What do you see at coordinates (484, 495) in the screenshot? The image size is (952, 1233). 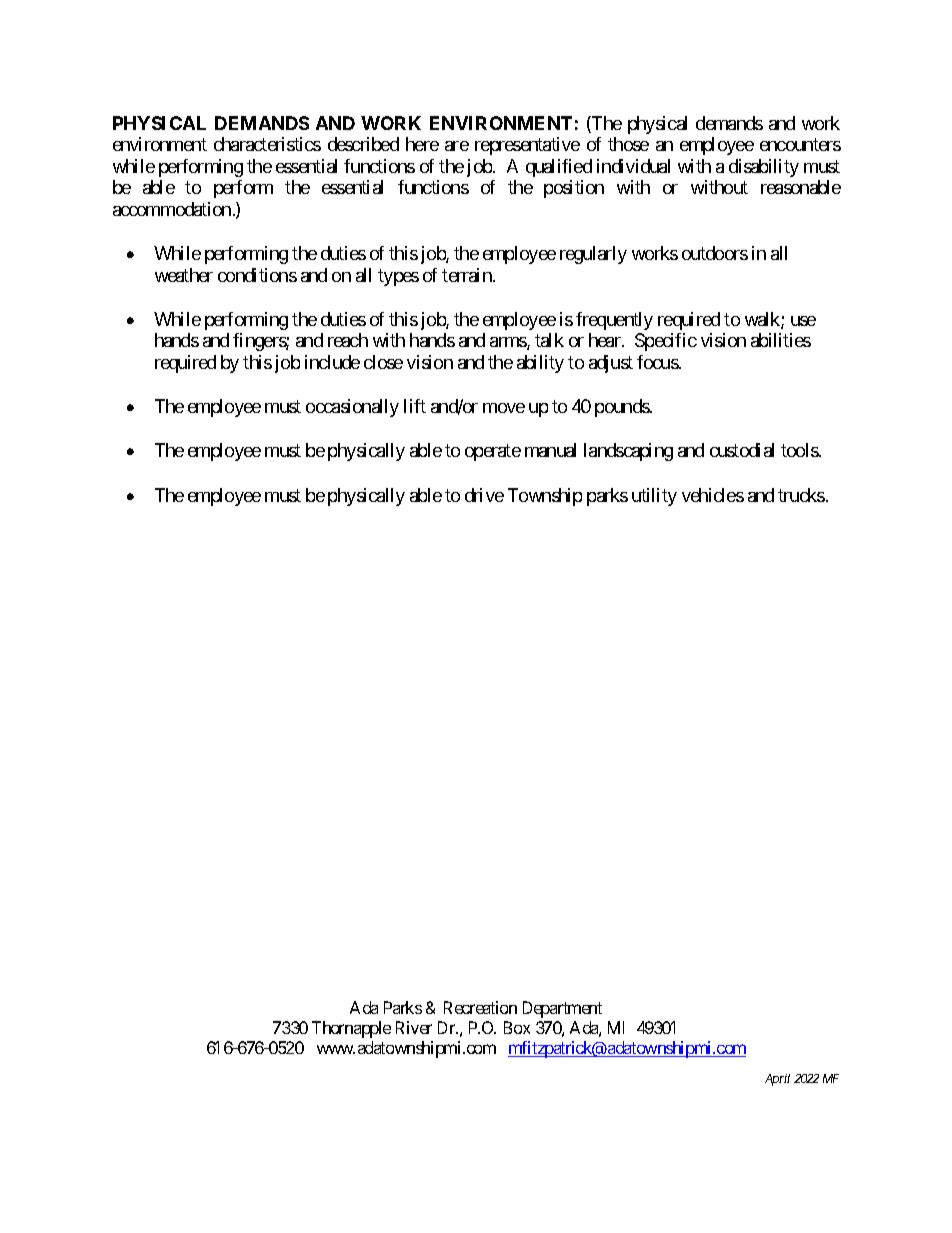 I see `drive` at bounding box center [484, 495].
